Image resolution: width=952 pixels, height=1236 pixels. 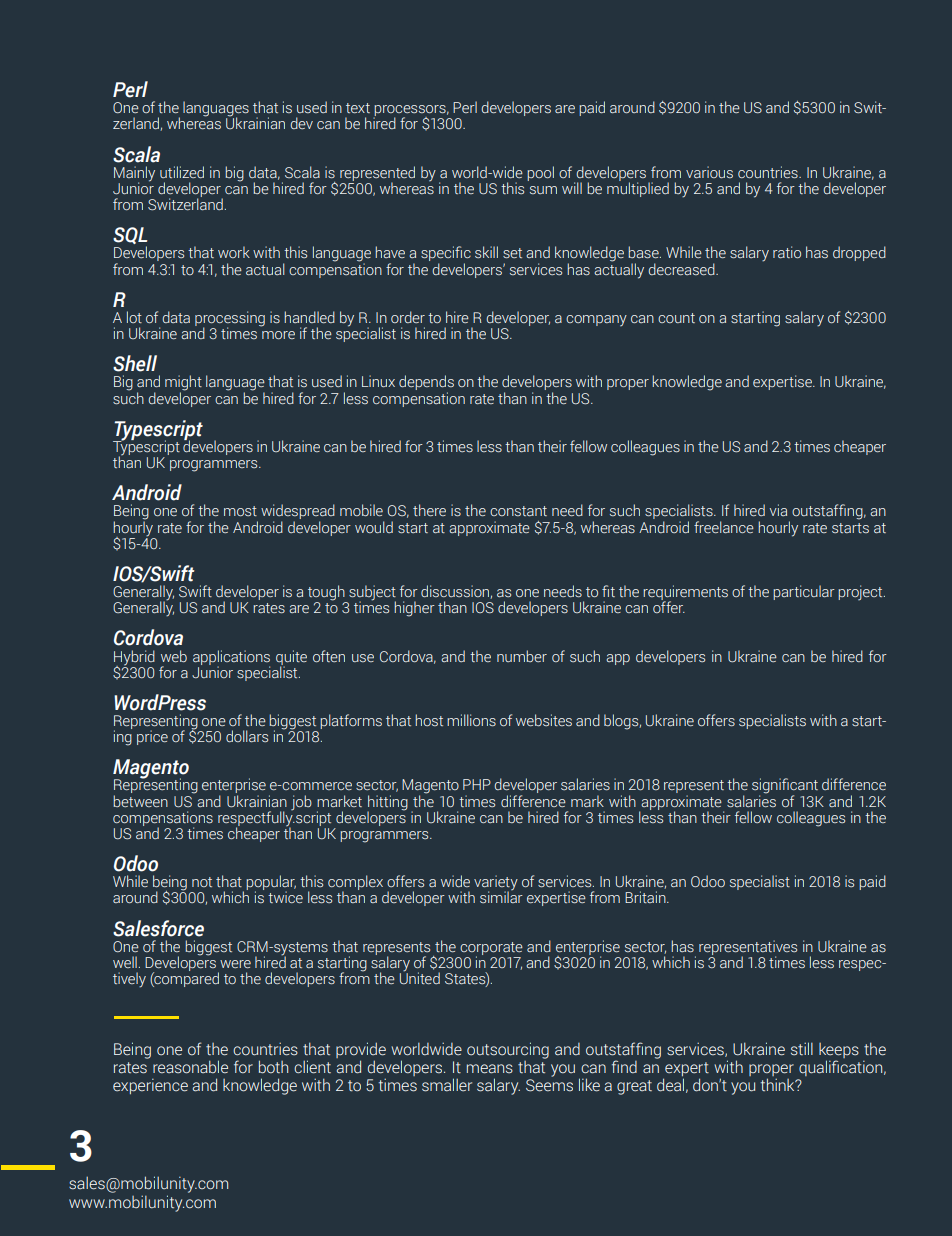 What do you see at coordinates (682, 269) in the screenshot?
I see `decreased` at bounding box center [682, 269].
